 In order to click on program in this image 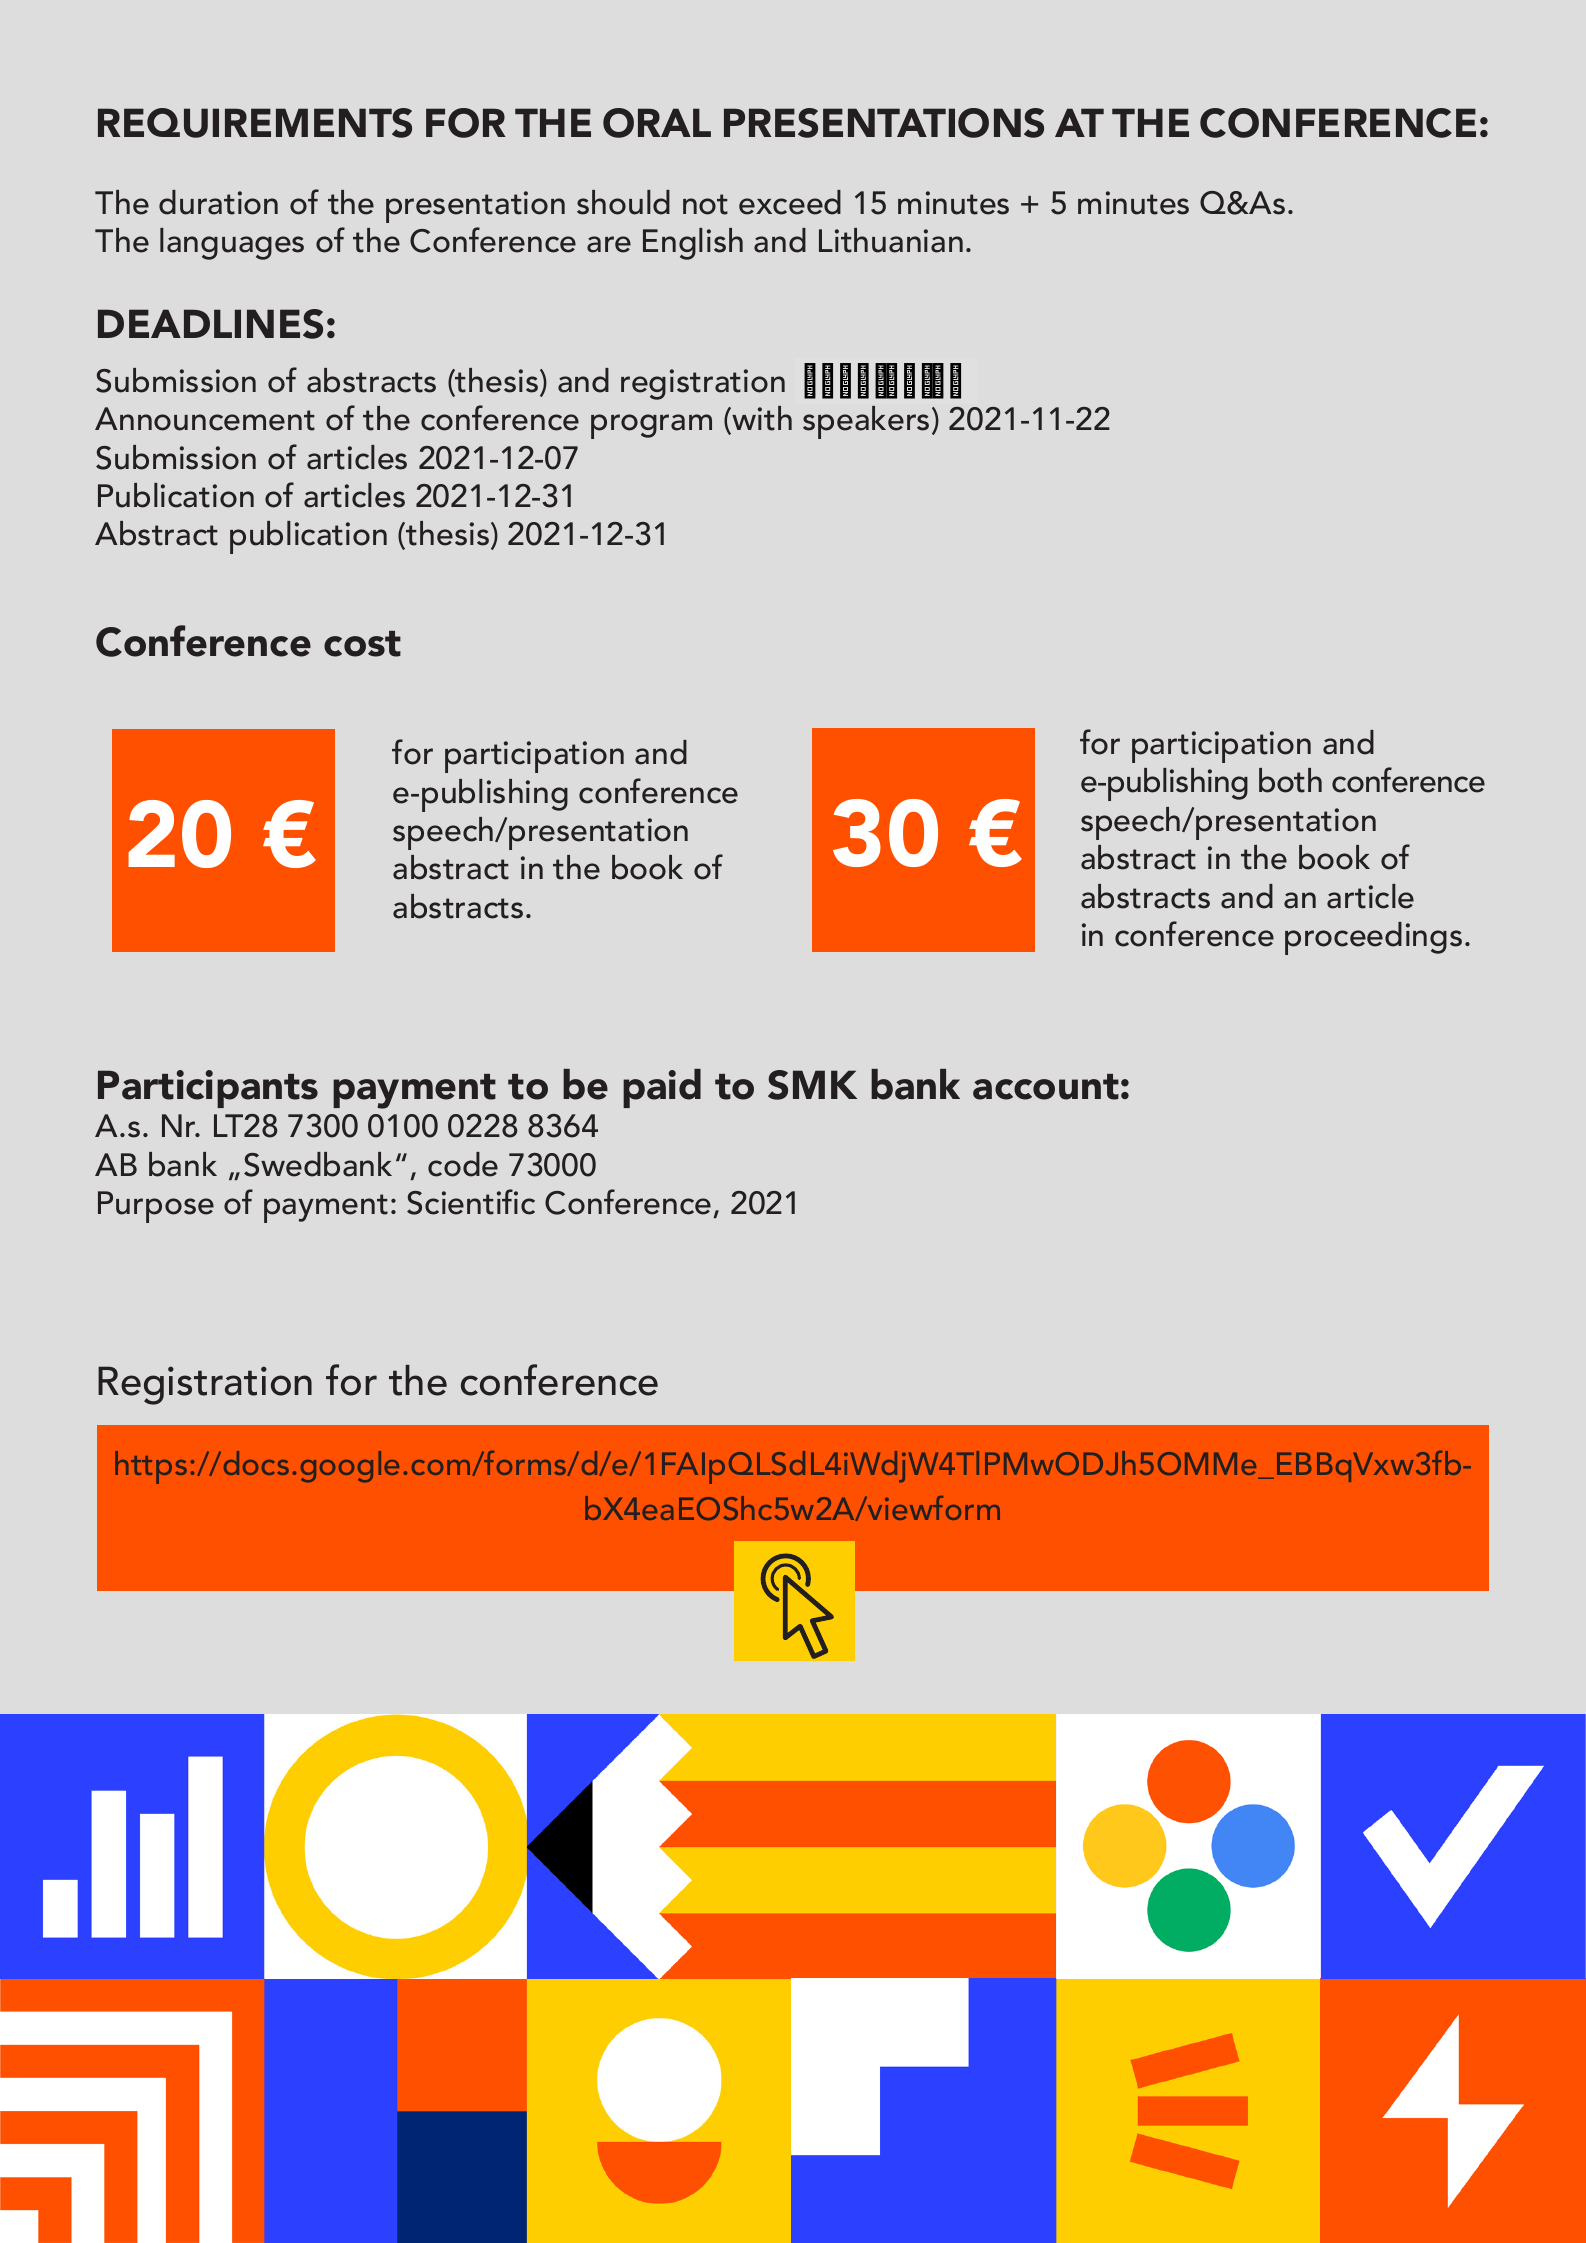, I will do `click(651, 426)`.
